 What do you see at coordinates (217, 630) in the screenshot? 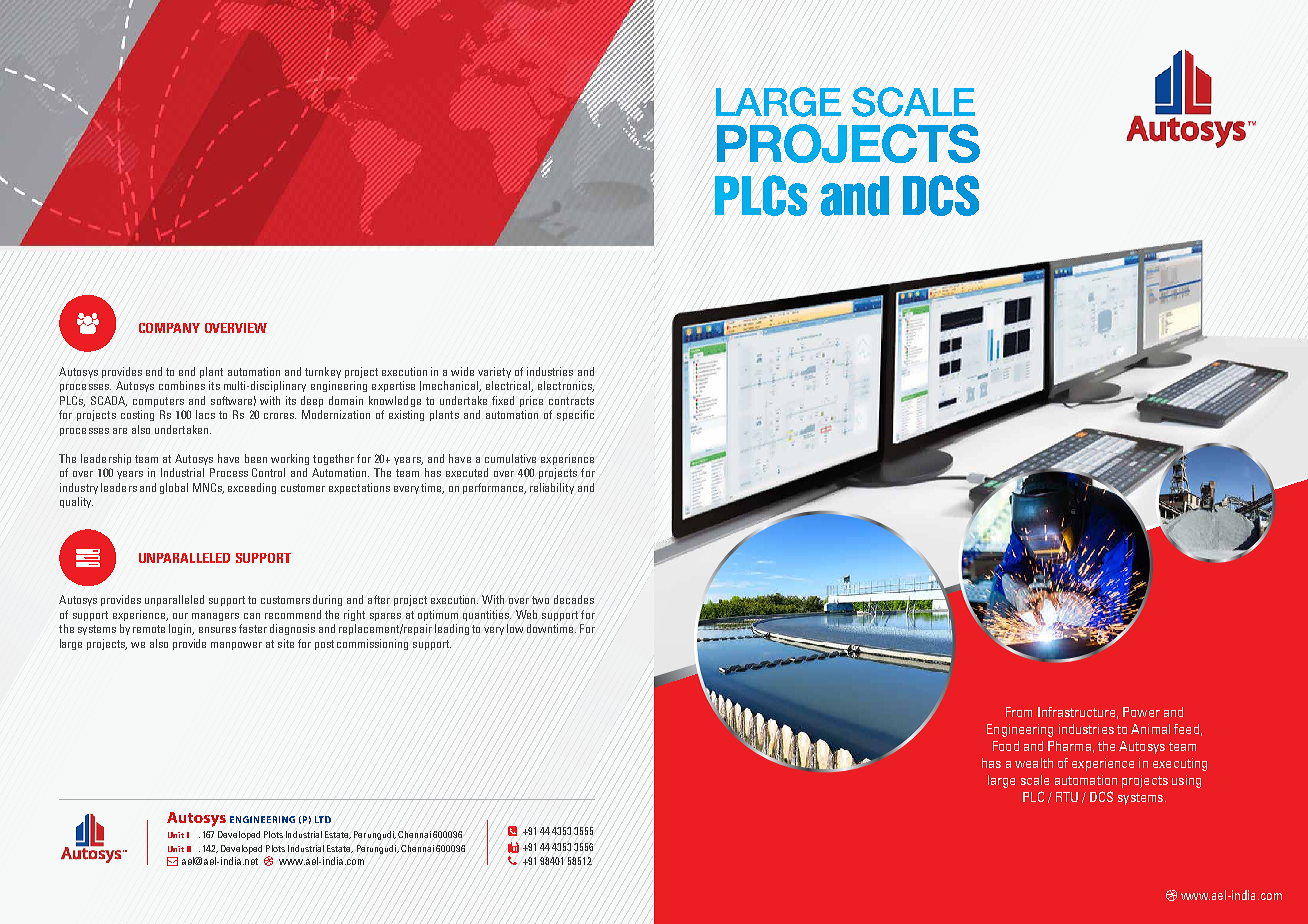
I see `ensures` at bounding box center [217, 630].
